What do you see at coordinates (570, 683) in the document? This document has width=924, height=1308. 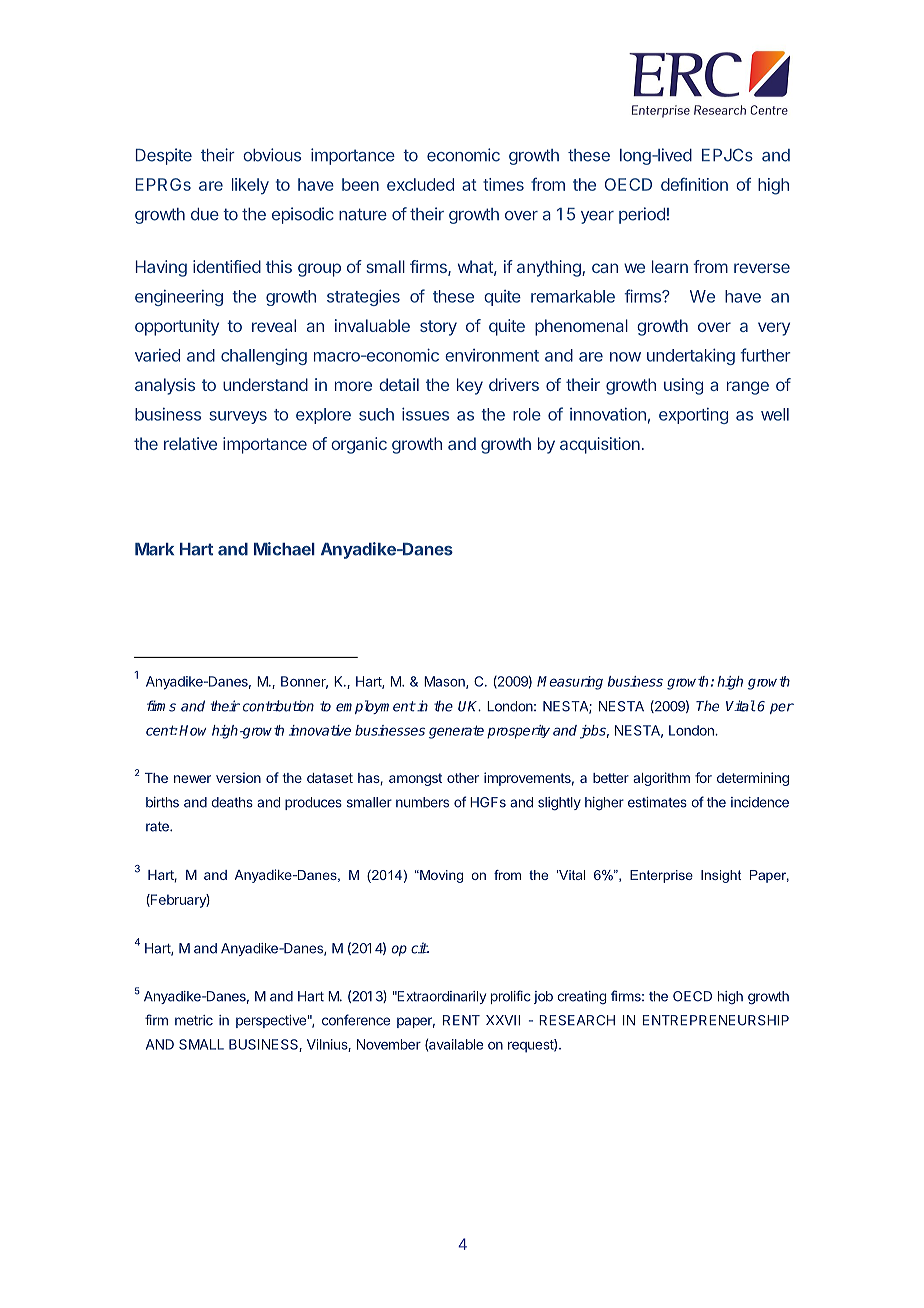 I see `Measuring` at bounding box center [570, 683].
